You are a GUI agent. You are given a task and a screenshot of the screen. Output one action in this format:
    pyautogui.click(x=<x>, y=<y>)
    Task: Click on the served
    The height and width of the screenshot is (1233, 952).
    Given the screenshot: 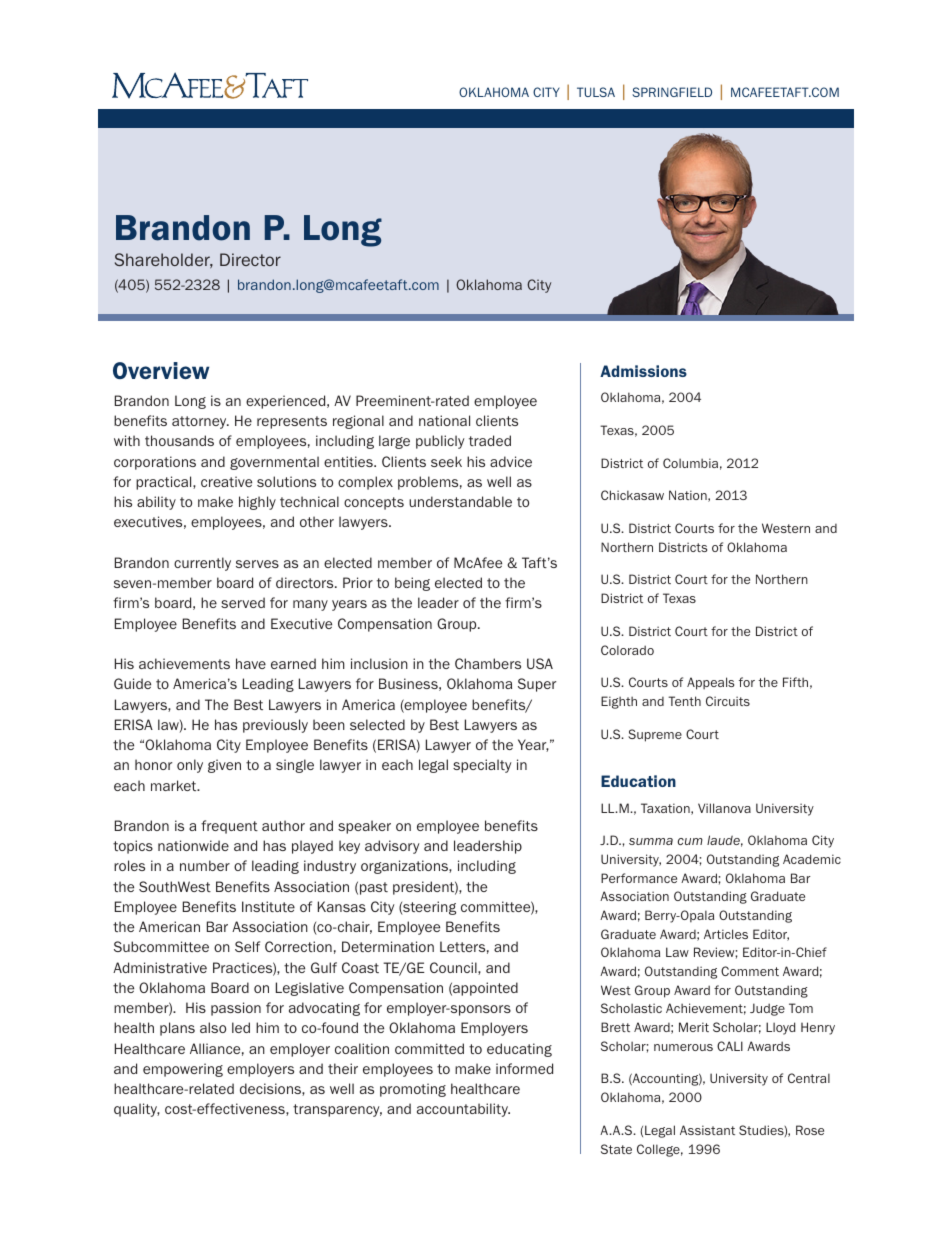 What is the action you would take?
    pyautogui.click(x=243, y=602)
